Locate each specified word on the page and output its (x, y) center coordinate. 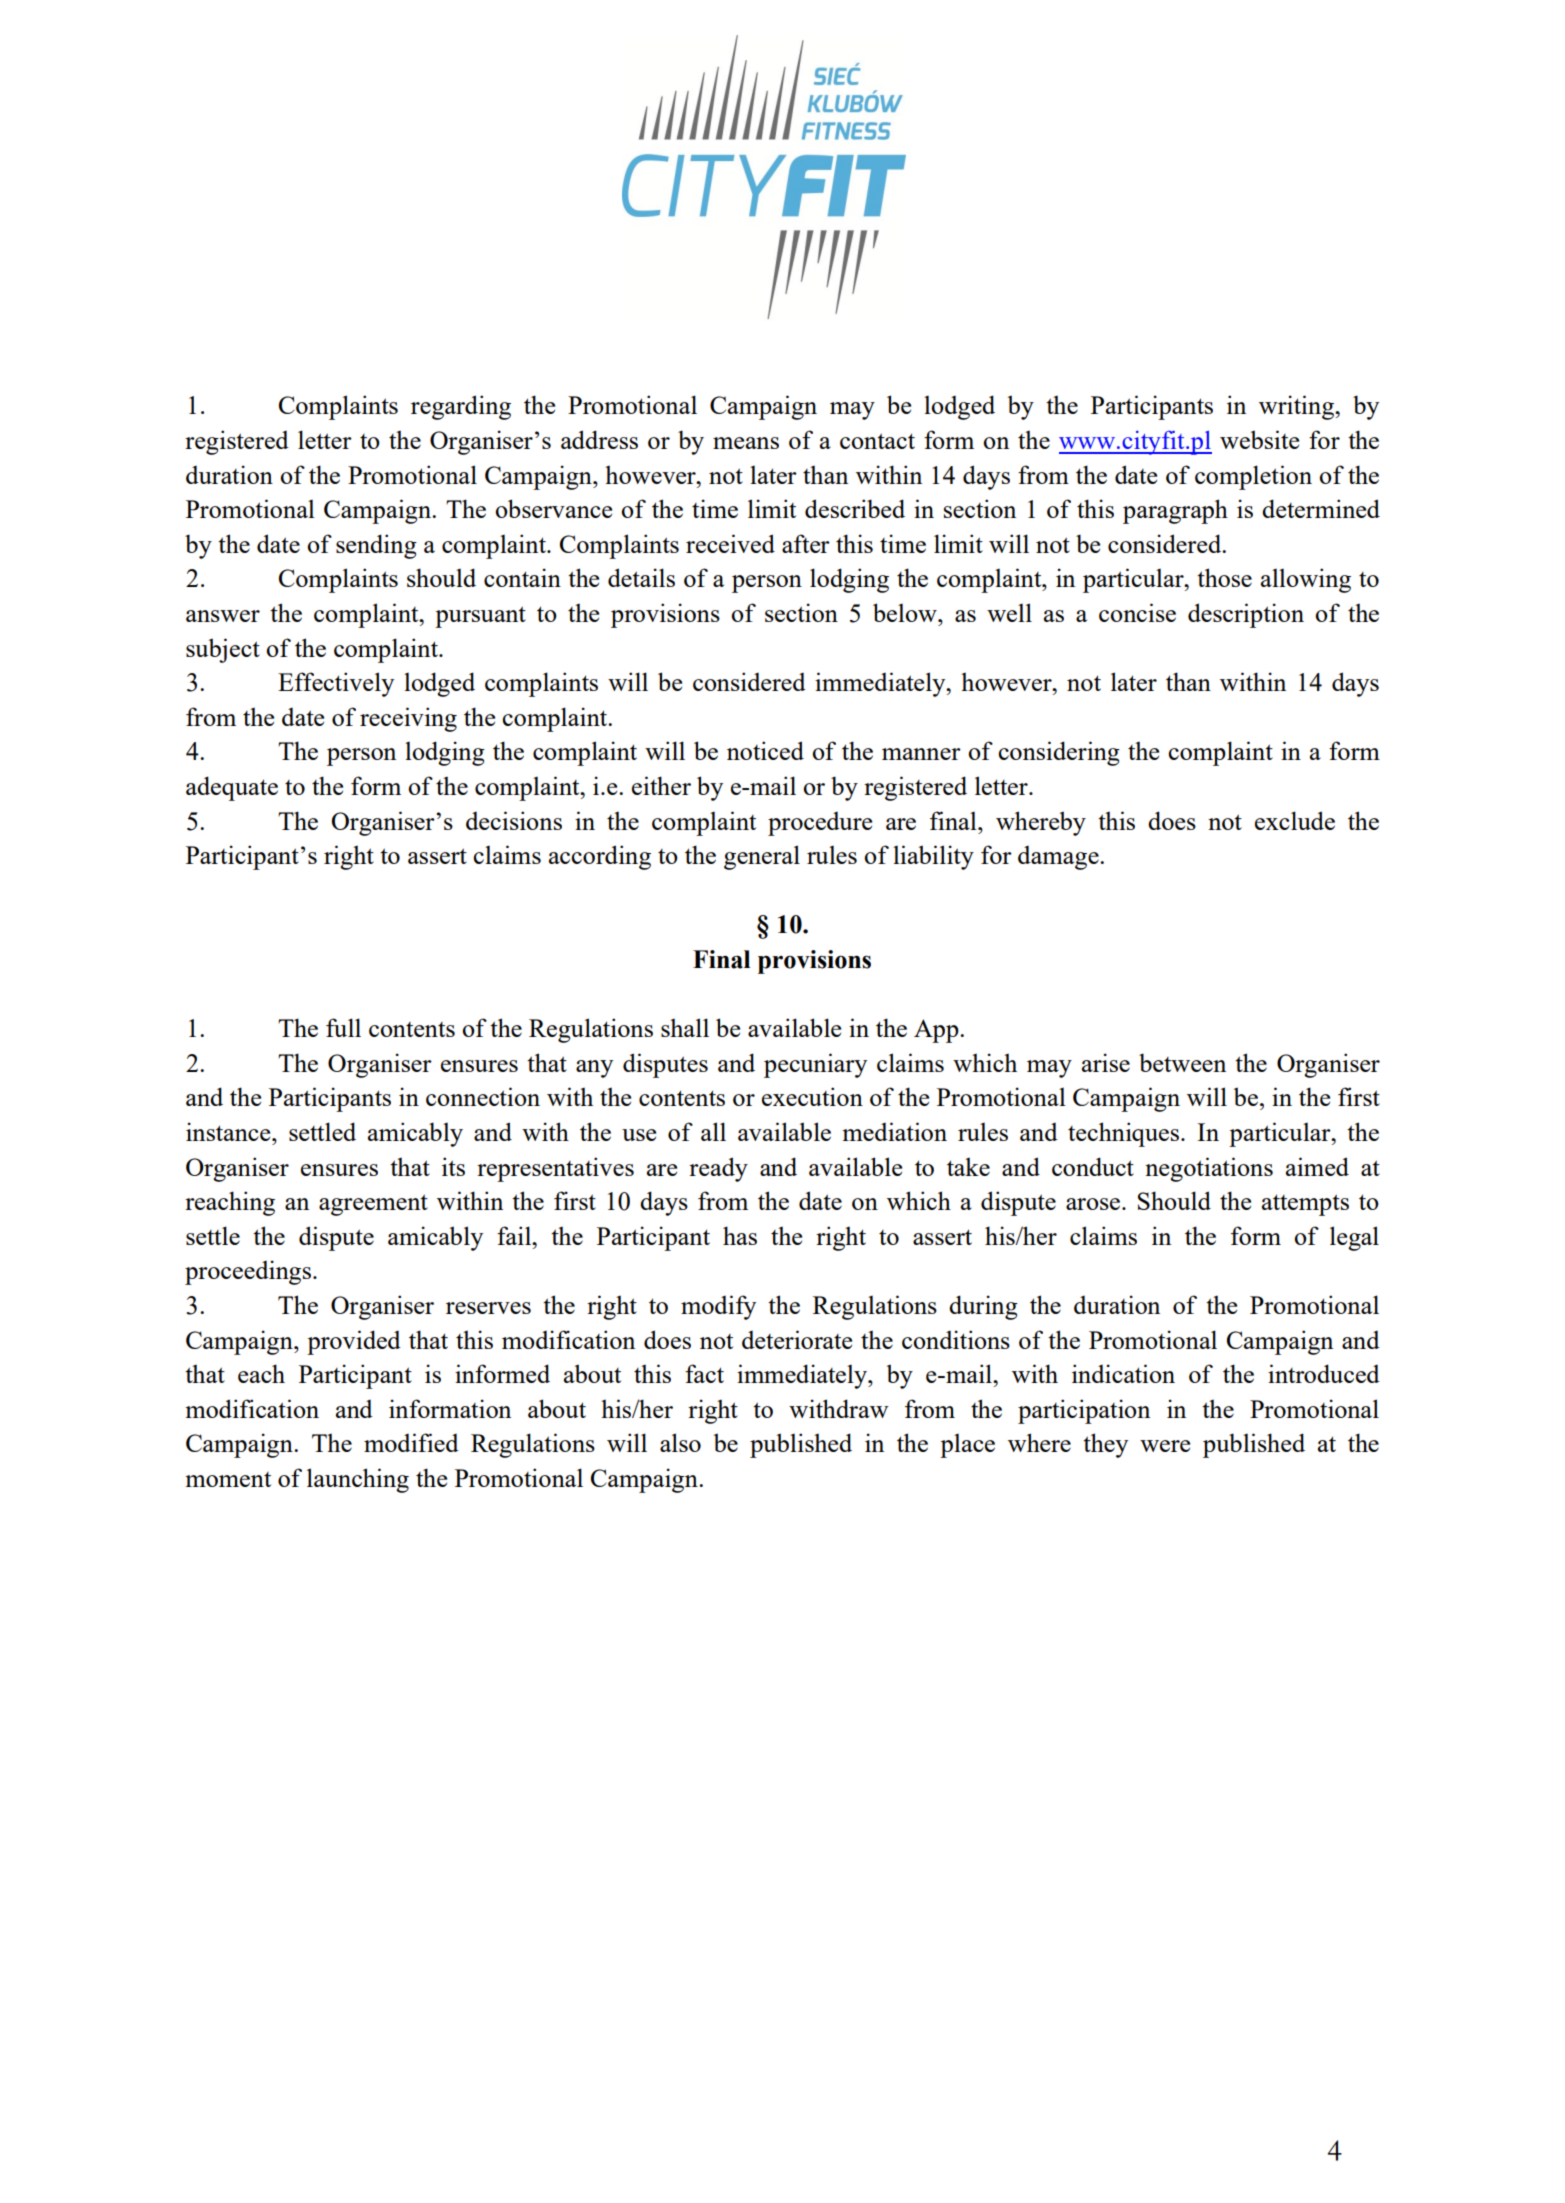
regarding (461, 407)
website (1259, 439)
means (746, 443)
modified (411, 1442)
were (1165, 1446)
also (680, 1442)
